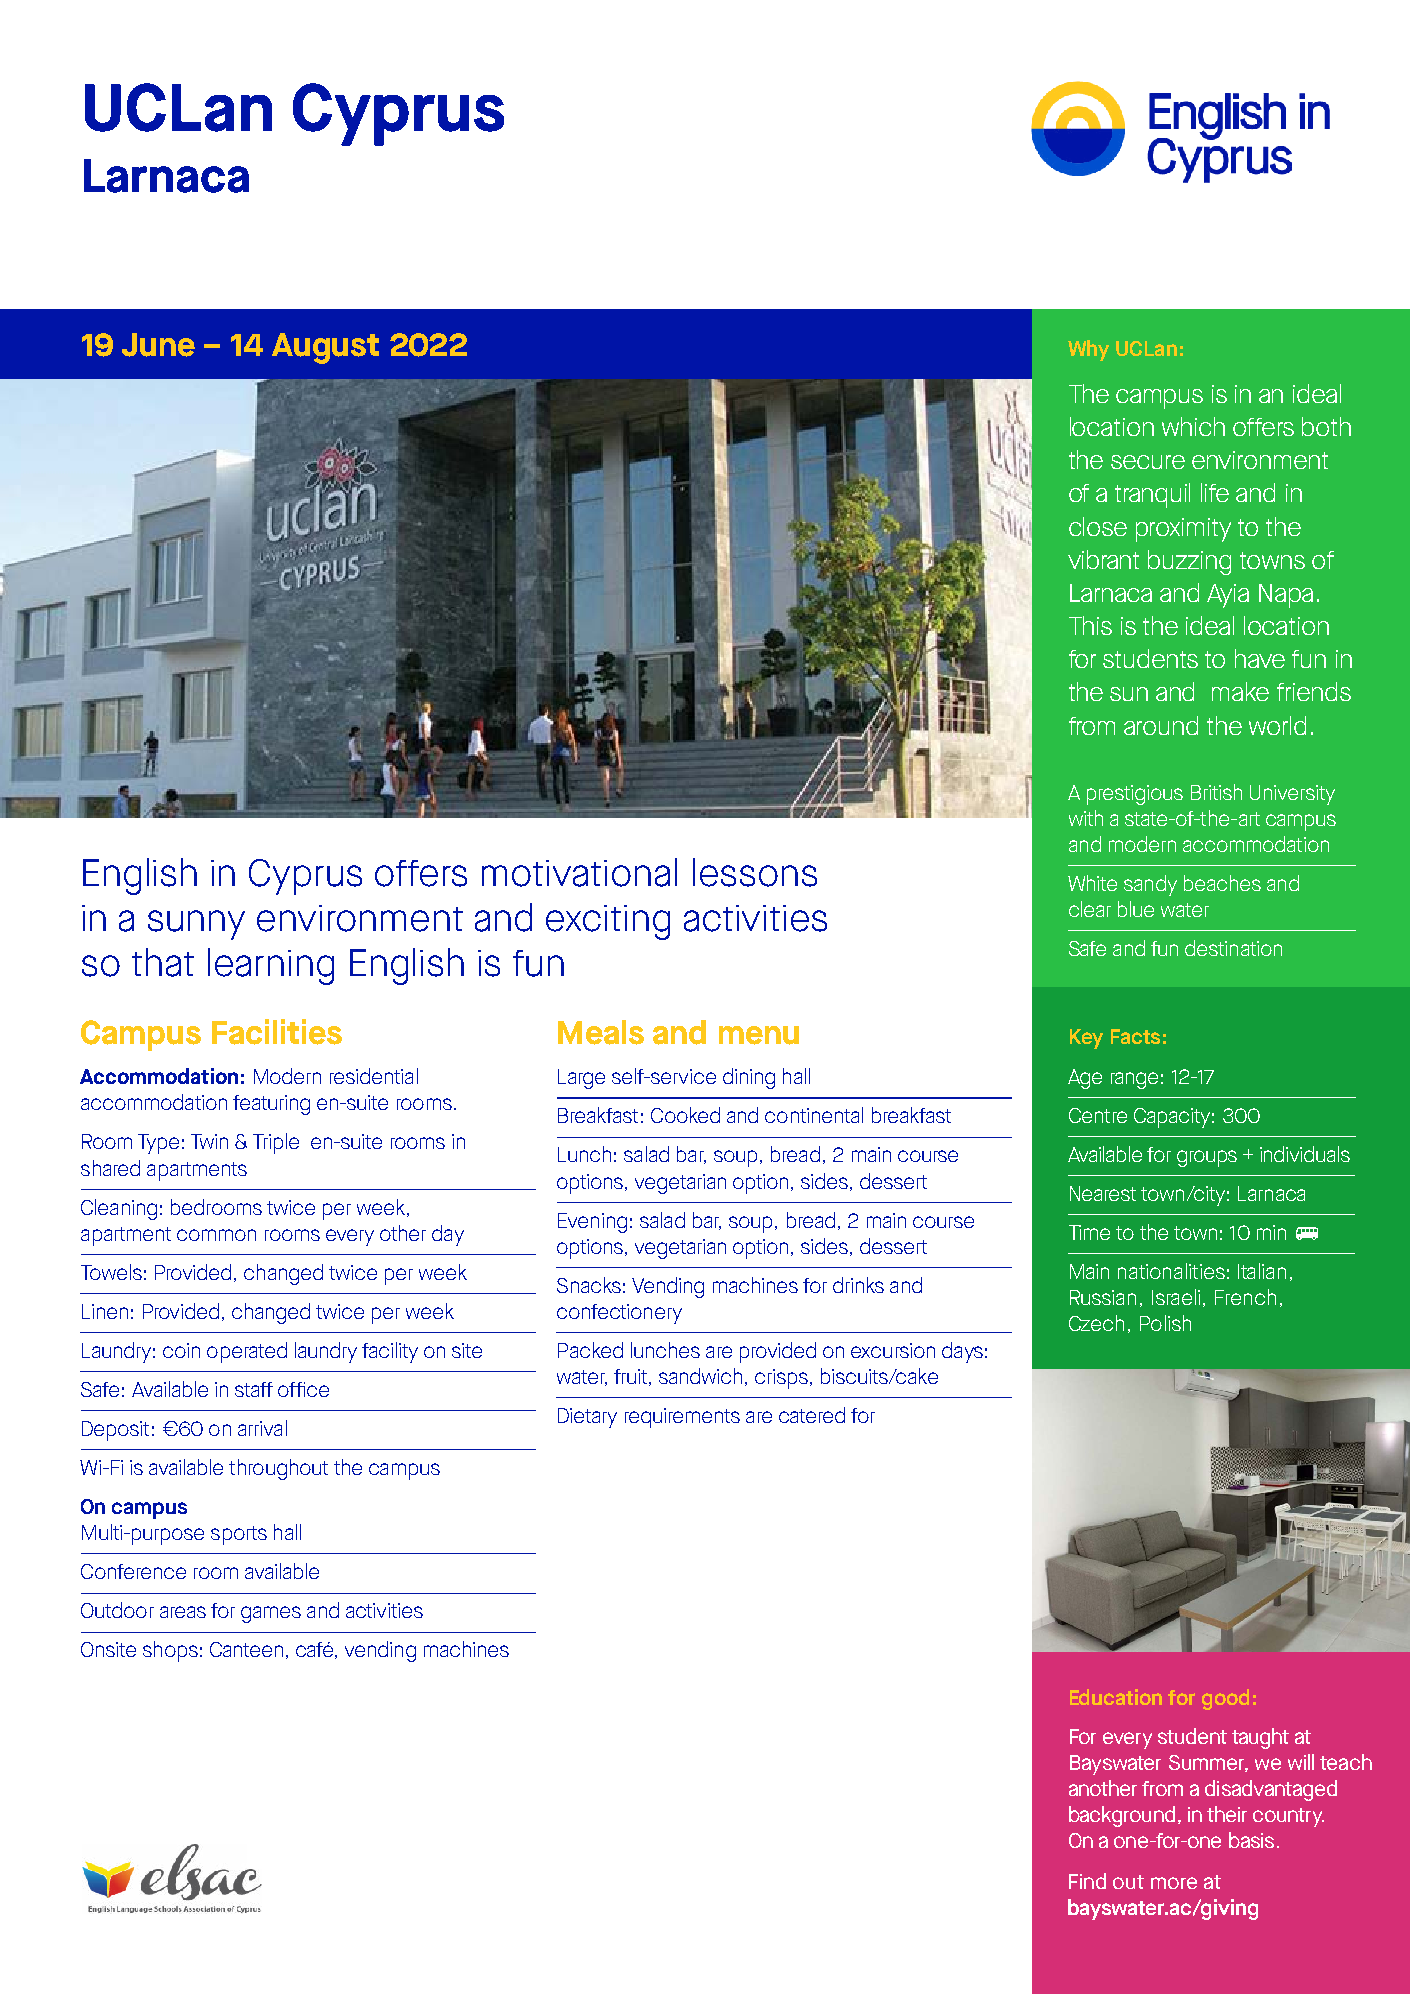 This screenshot has width=1410, height=1994. What do you see at coordinates (1222, 883) in the screenshot?
I see `beaches` at bounding box center [1222, 883].
